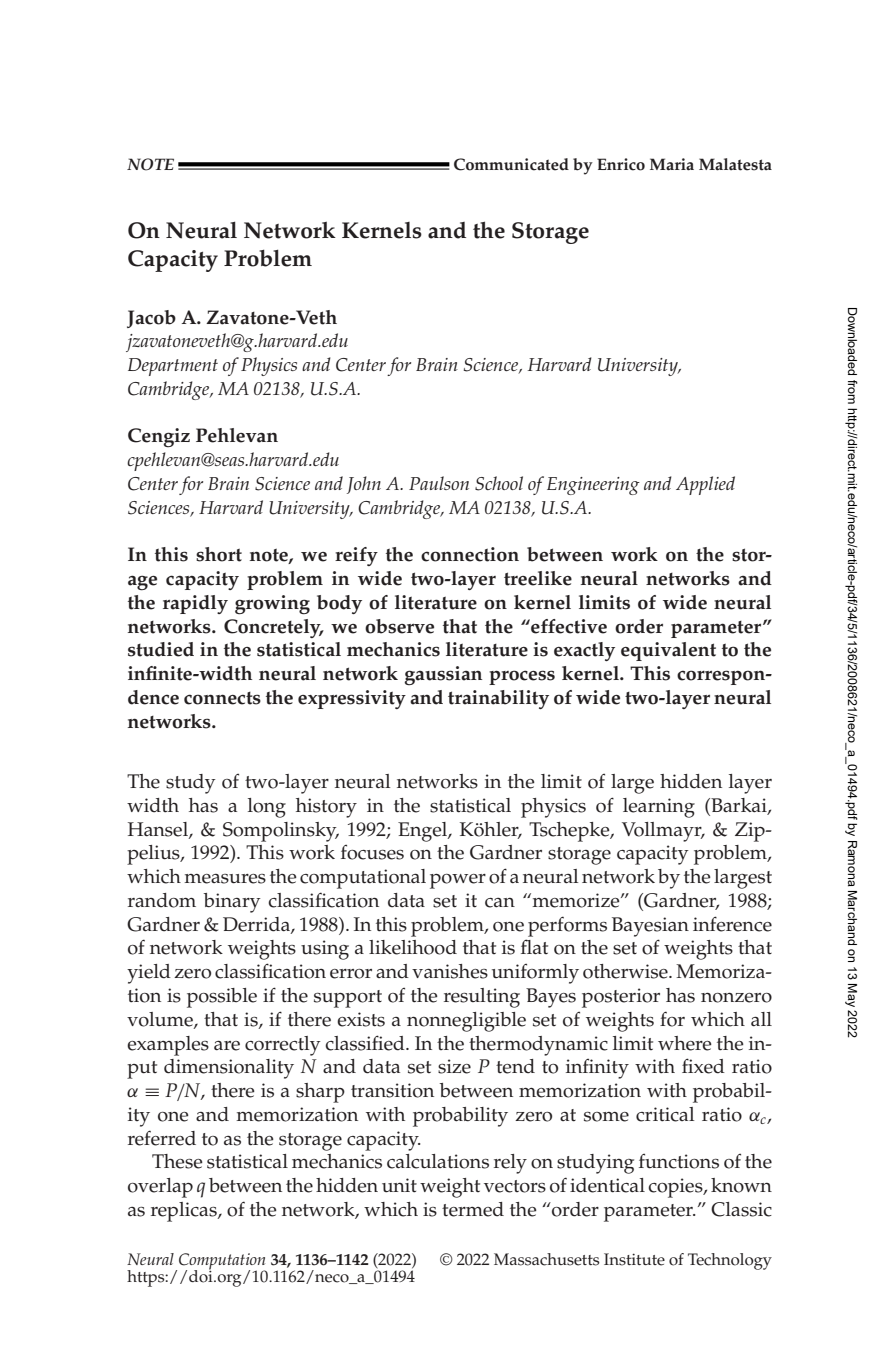  What do you see at coordinates (151, 319) in the screenshot?
I see `Jacob` at bounding box center [151, 319].
